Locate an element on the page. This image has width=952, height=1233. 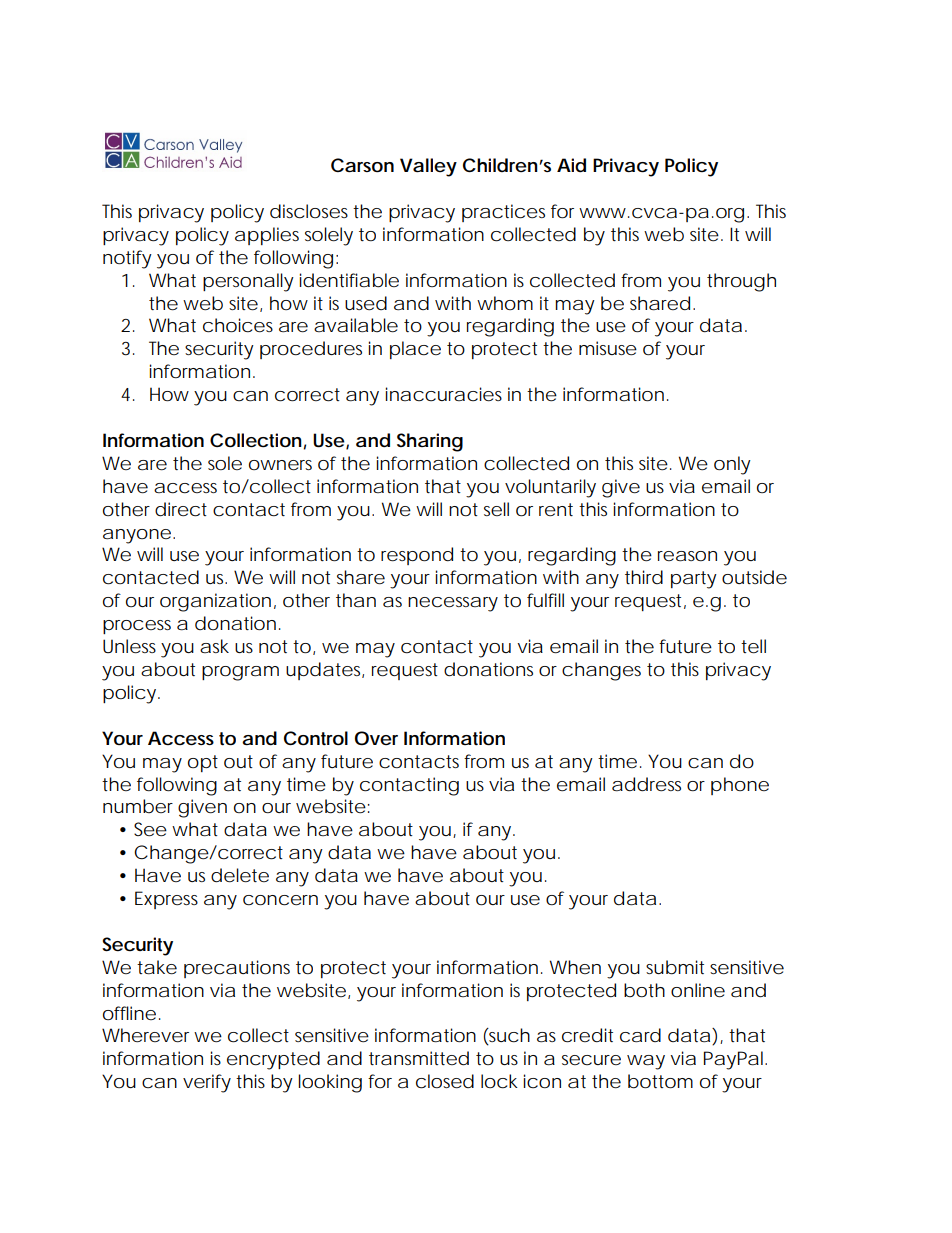
credit is located at coordinates (587, 1035).
